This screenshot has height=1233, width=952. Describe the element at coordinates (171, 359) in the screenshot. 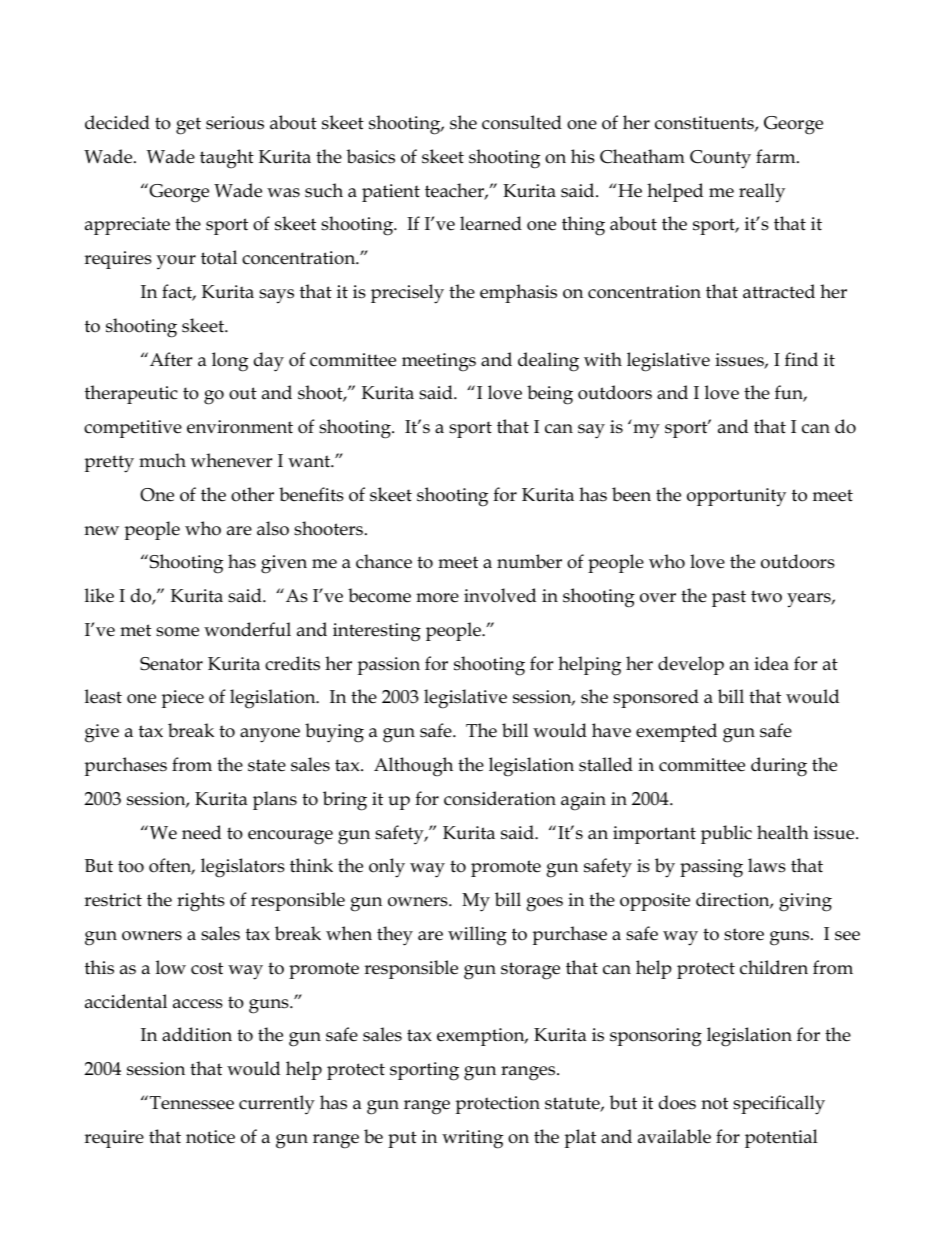

I see `After` at that location.
